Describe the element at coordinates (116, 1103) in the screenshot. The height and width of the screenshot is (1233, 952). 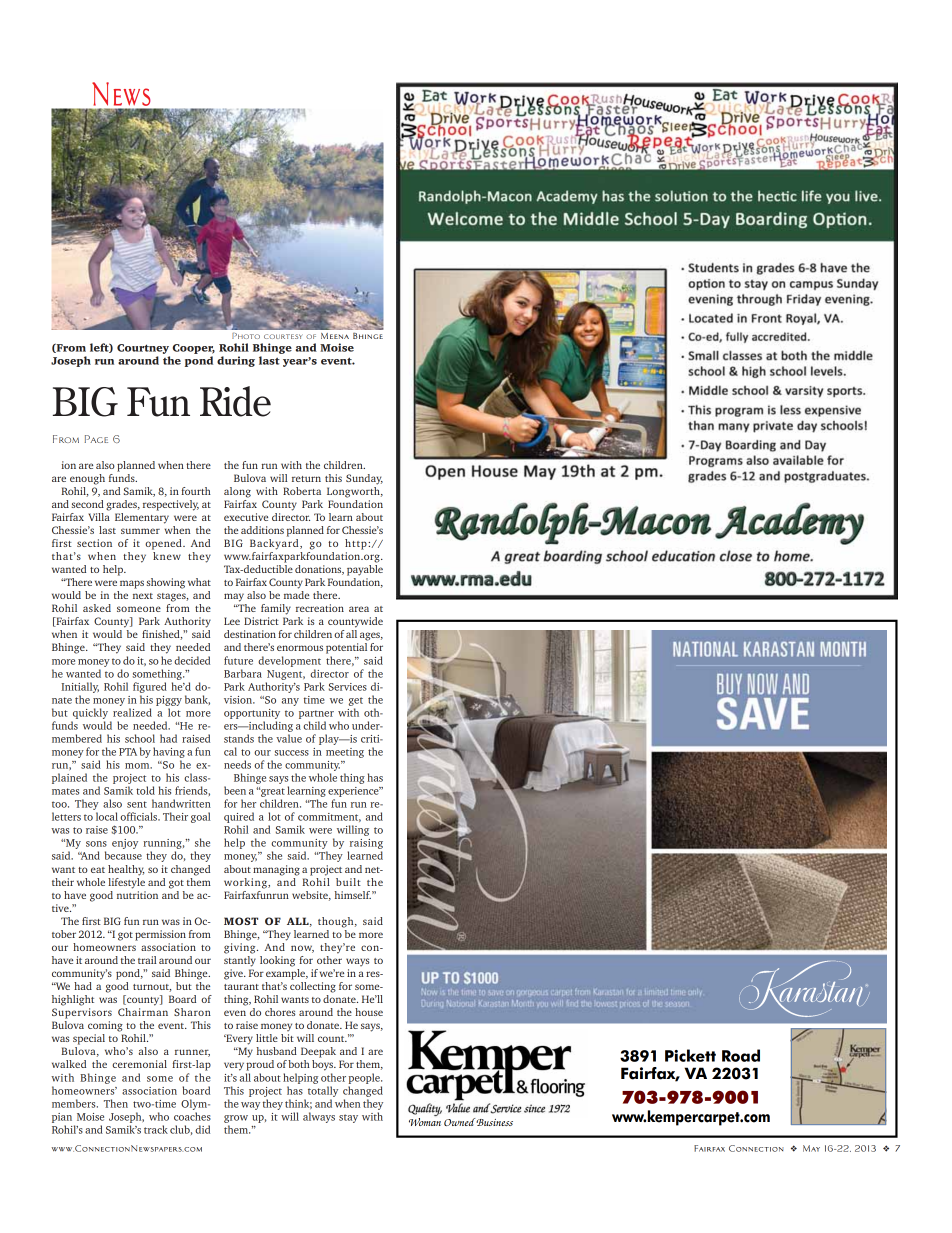
I see `Then` at that location.
